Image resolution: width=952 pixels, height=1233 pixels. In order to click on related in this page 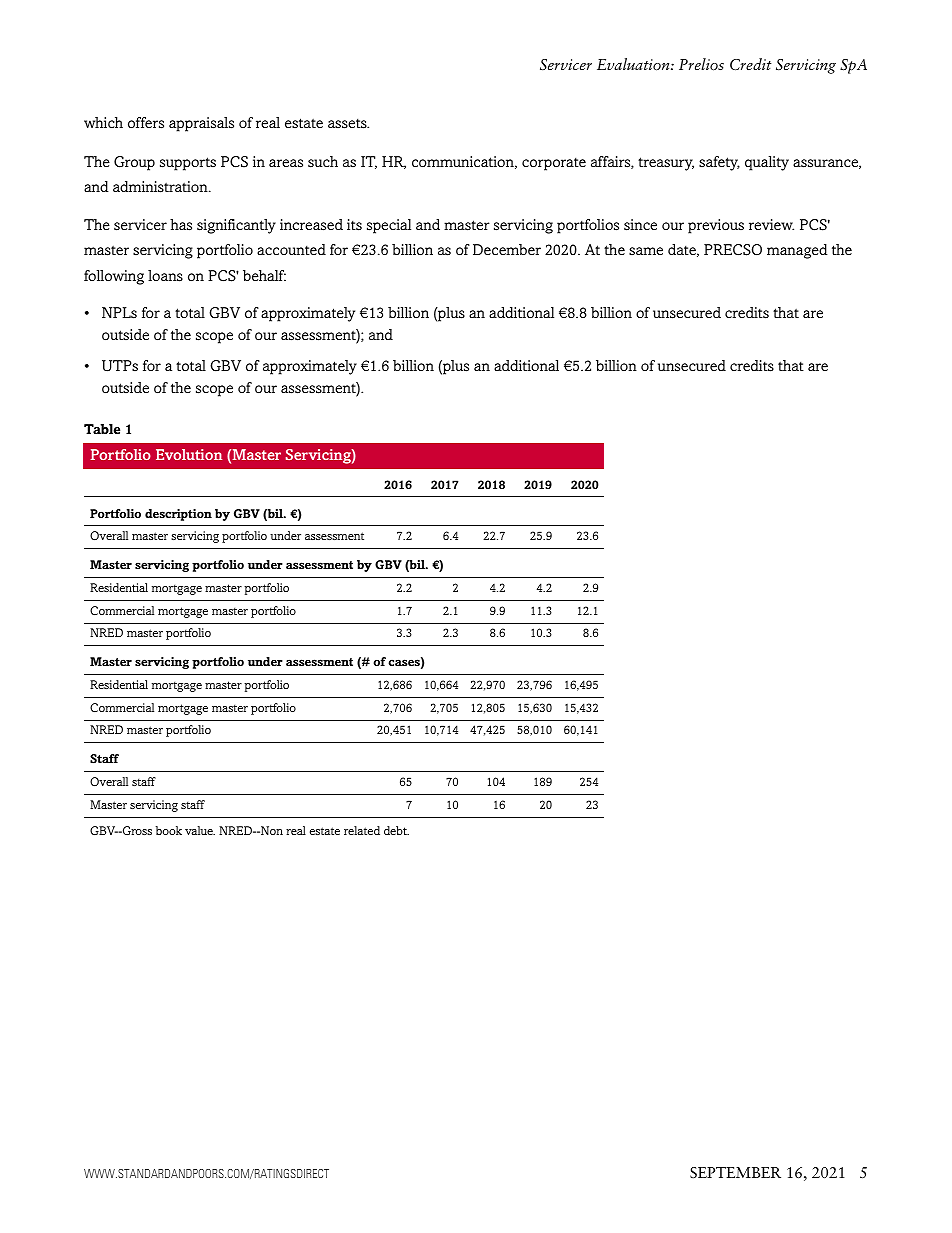, I will do `click(362, 830)`.
